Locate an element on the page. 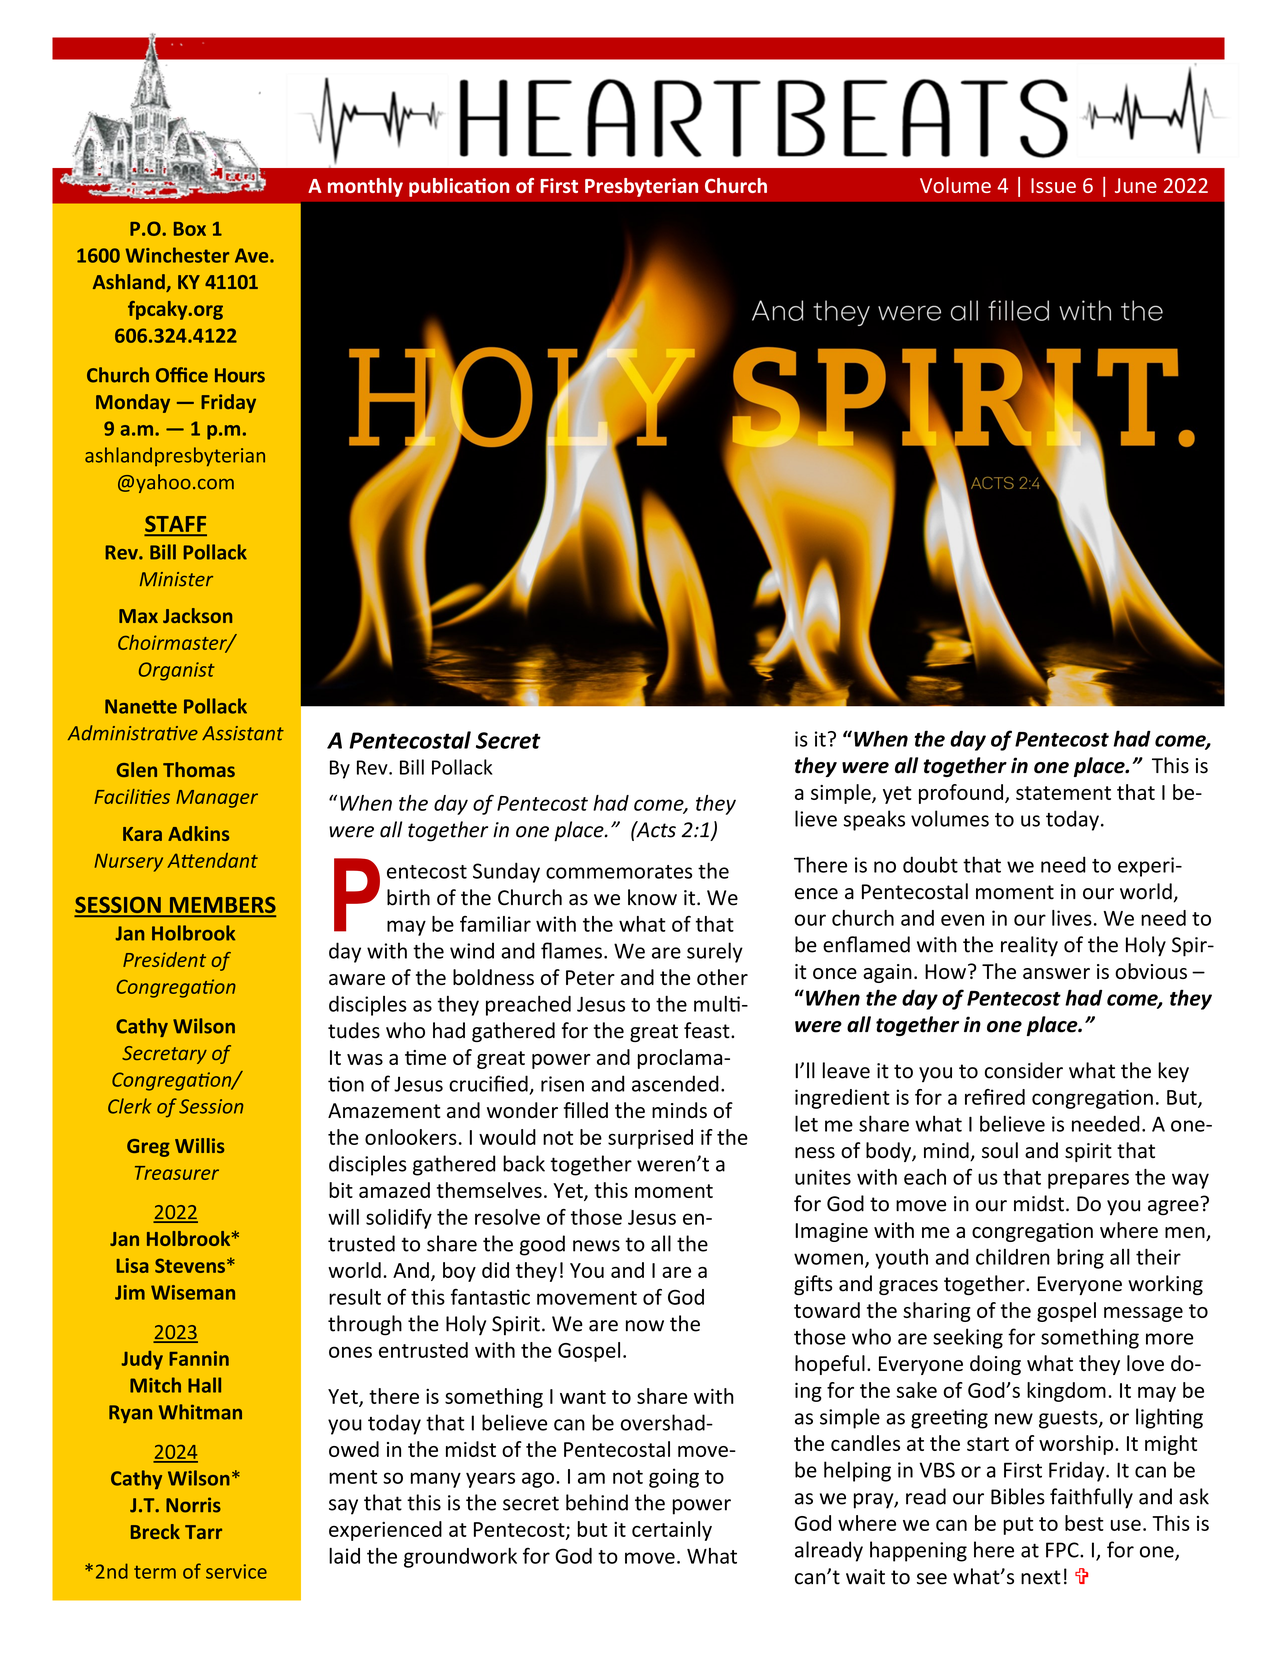 Image resolution: width=1277 pixels, height=1653 pixels. news is located at coordinates (596, 1246).
